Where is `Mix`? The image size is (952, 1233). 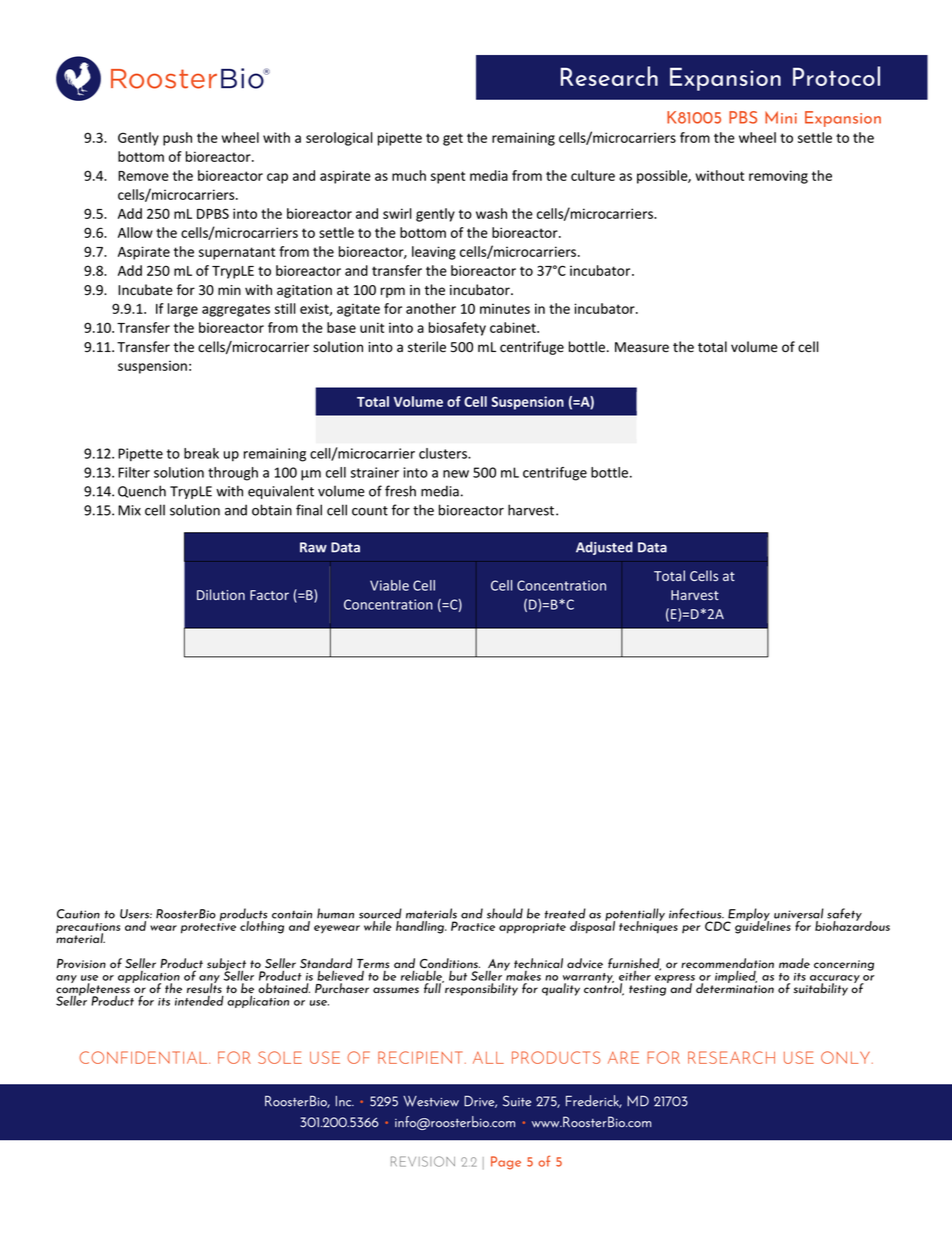
Mix is located at coordinates (129, 510).
